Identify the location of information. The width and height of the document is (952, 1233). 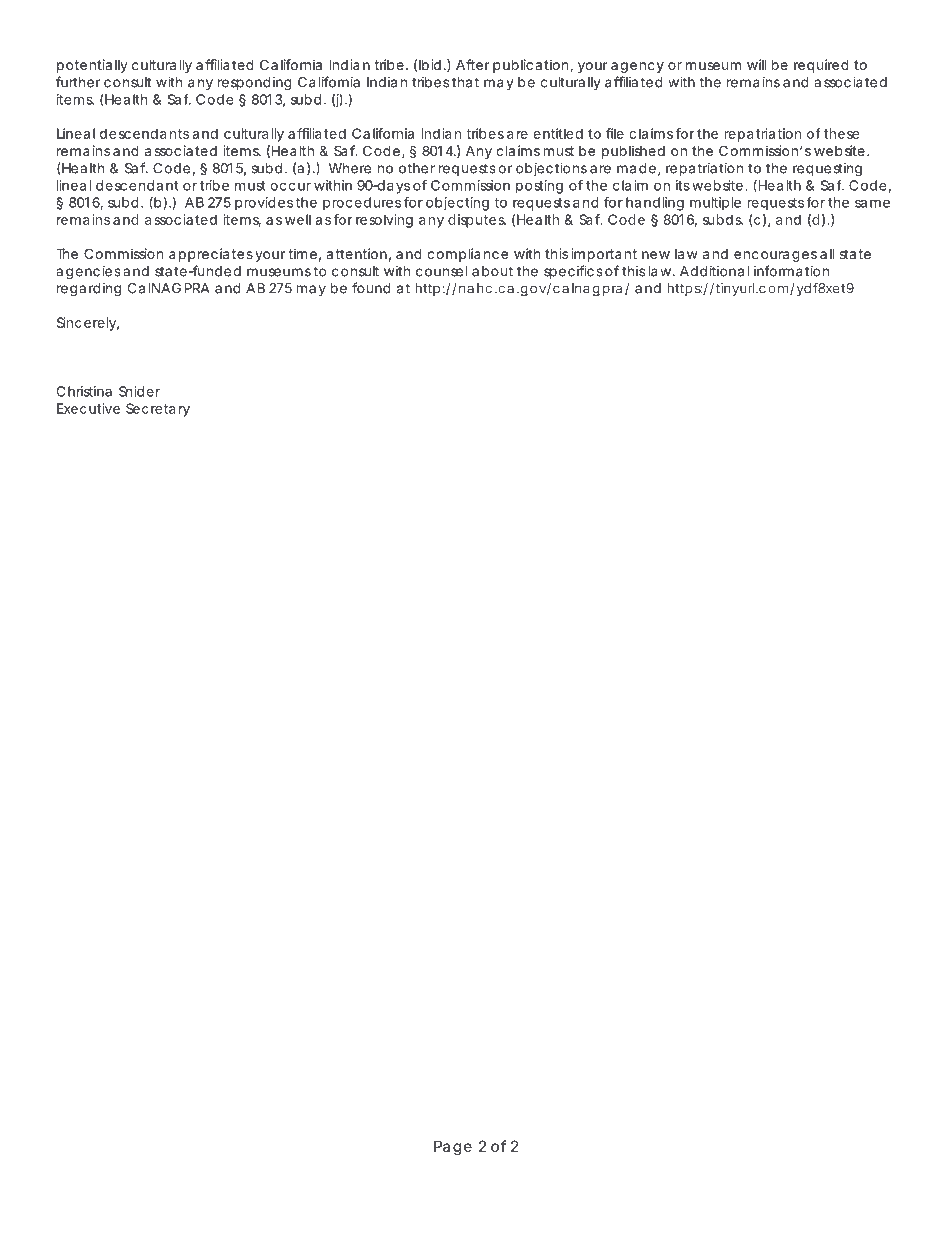
(791, 271).
